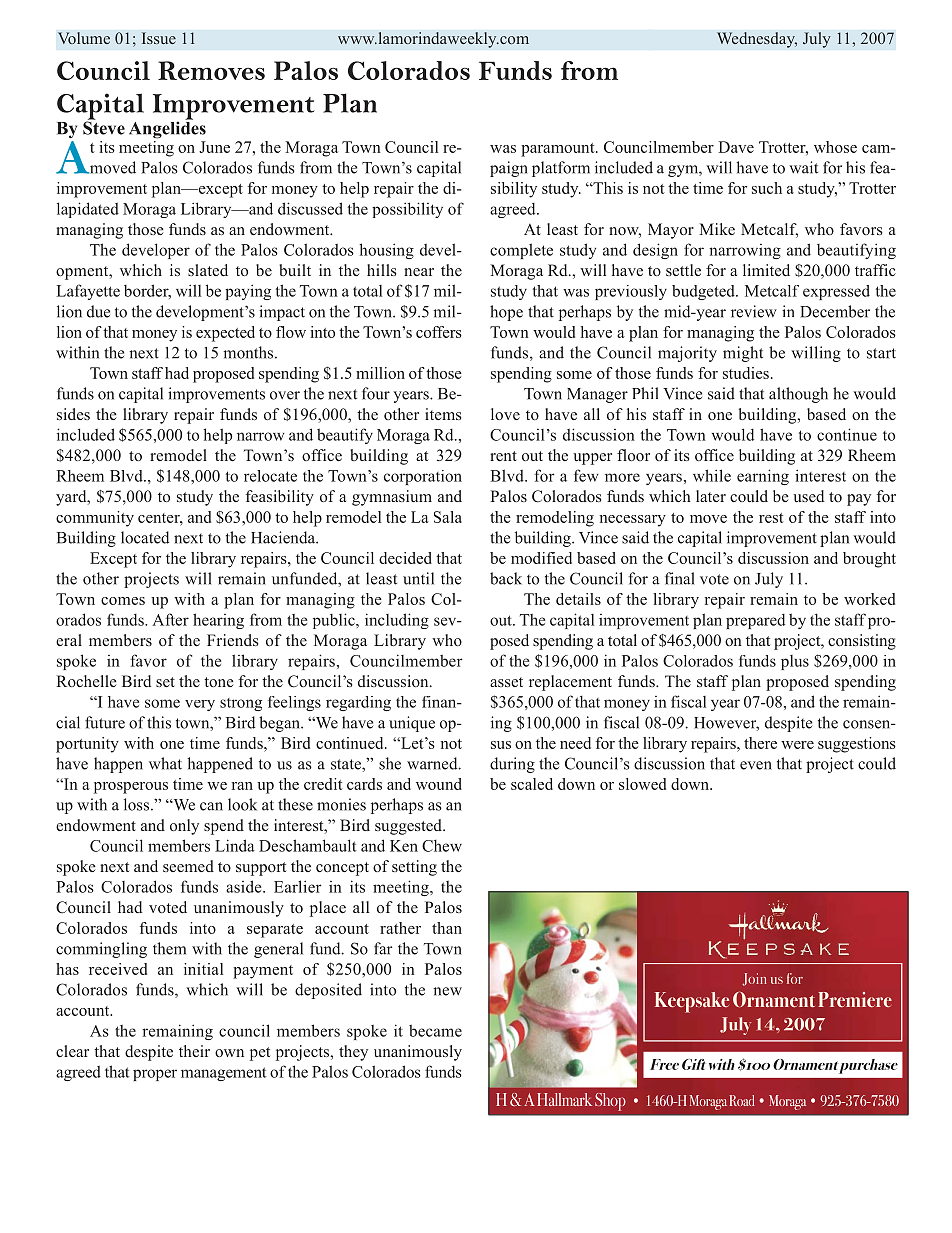 This document has width=952, height=1233. Describe the element at coordinates (155, 1075) in the document. I see `proper` at that location.
